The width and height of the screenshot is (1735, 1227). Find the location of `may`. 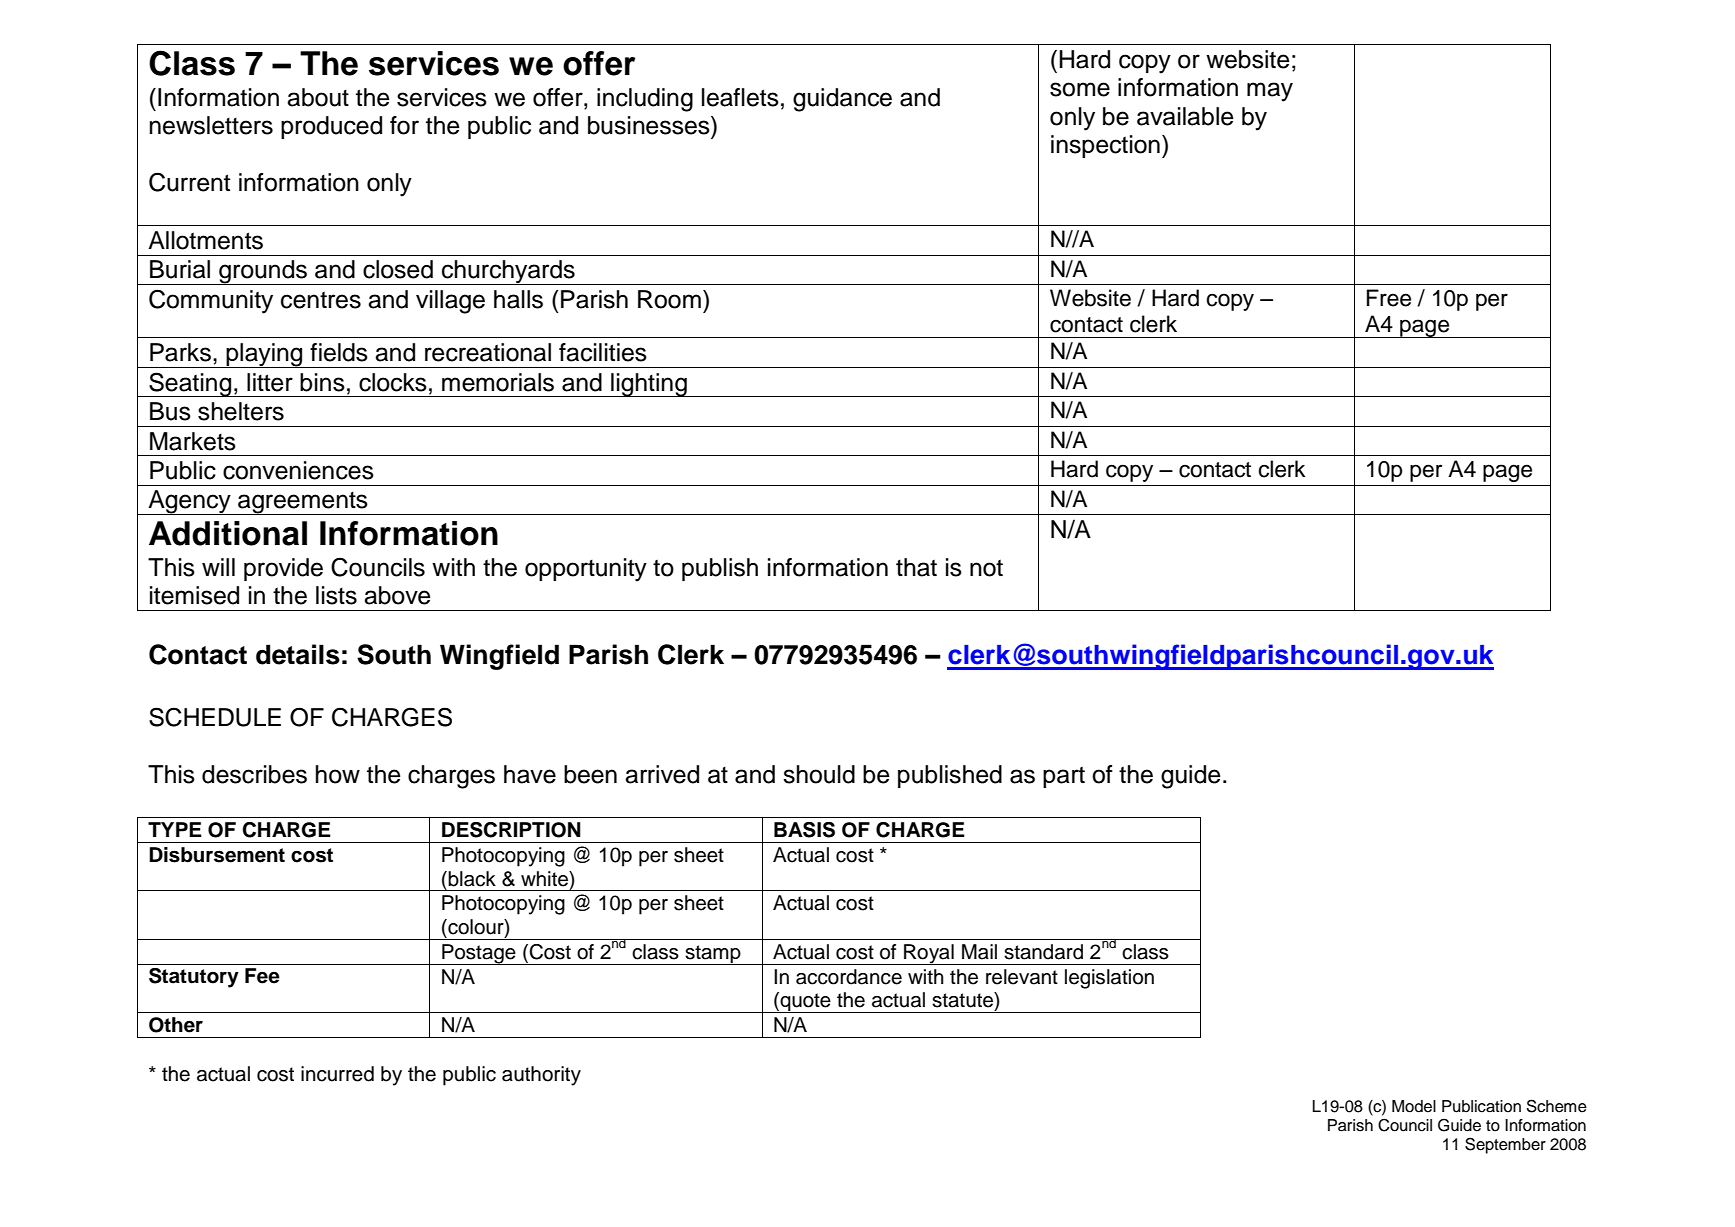

may is located at coordinates (1270, 92).
